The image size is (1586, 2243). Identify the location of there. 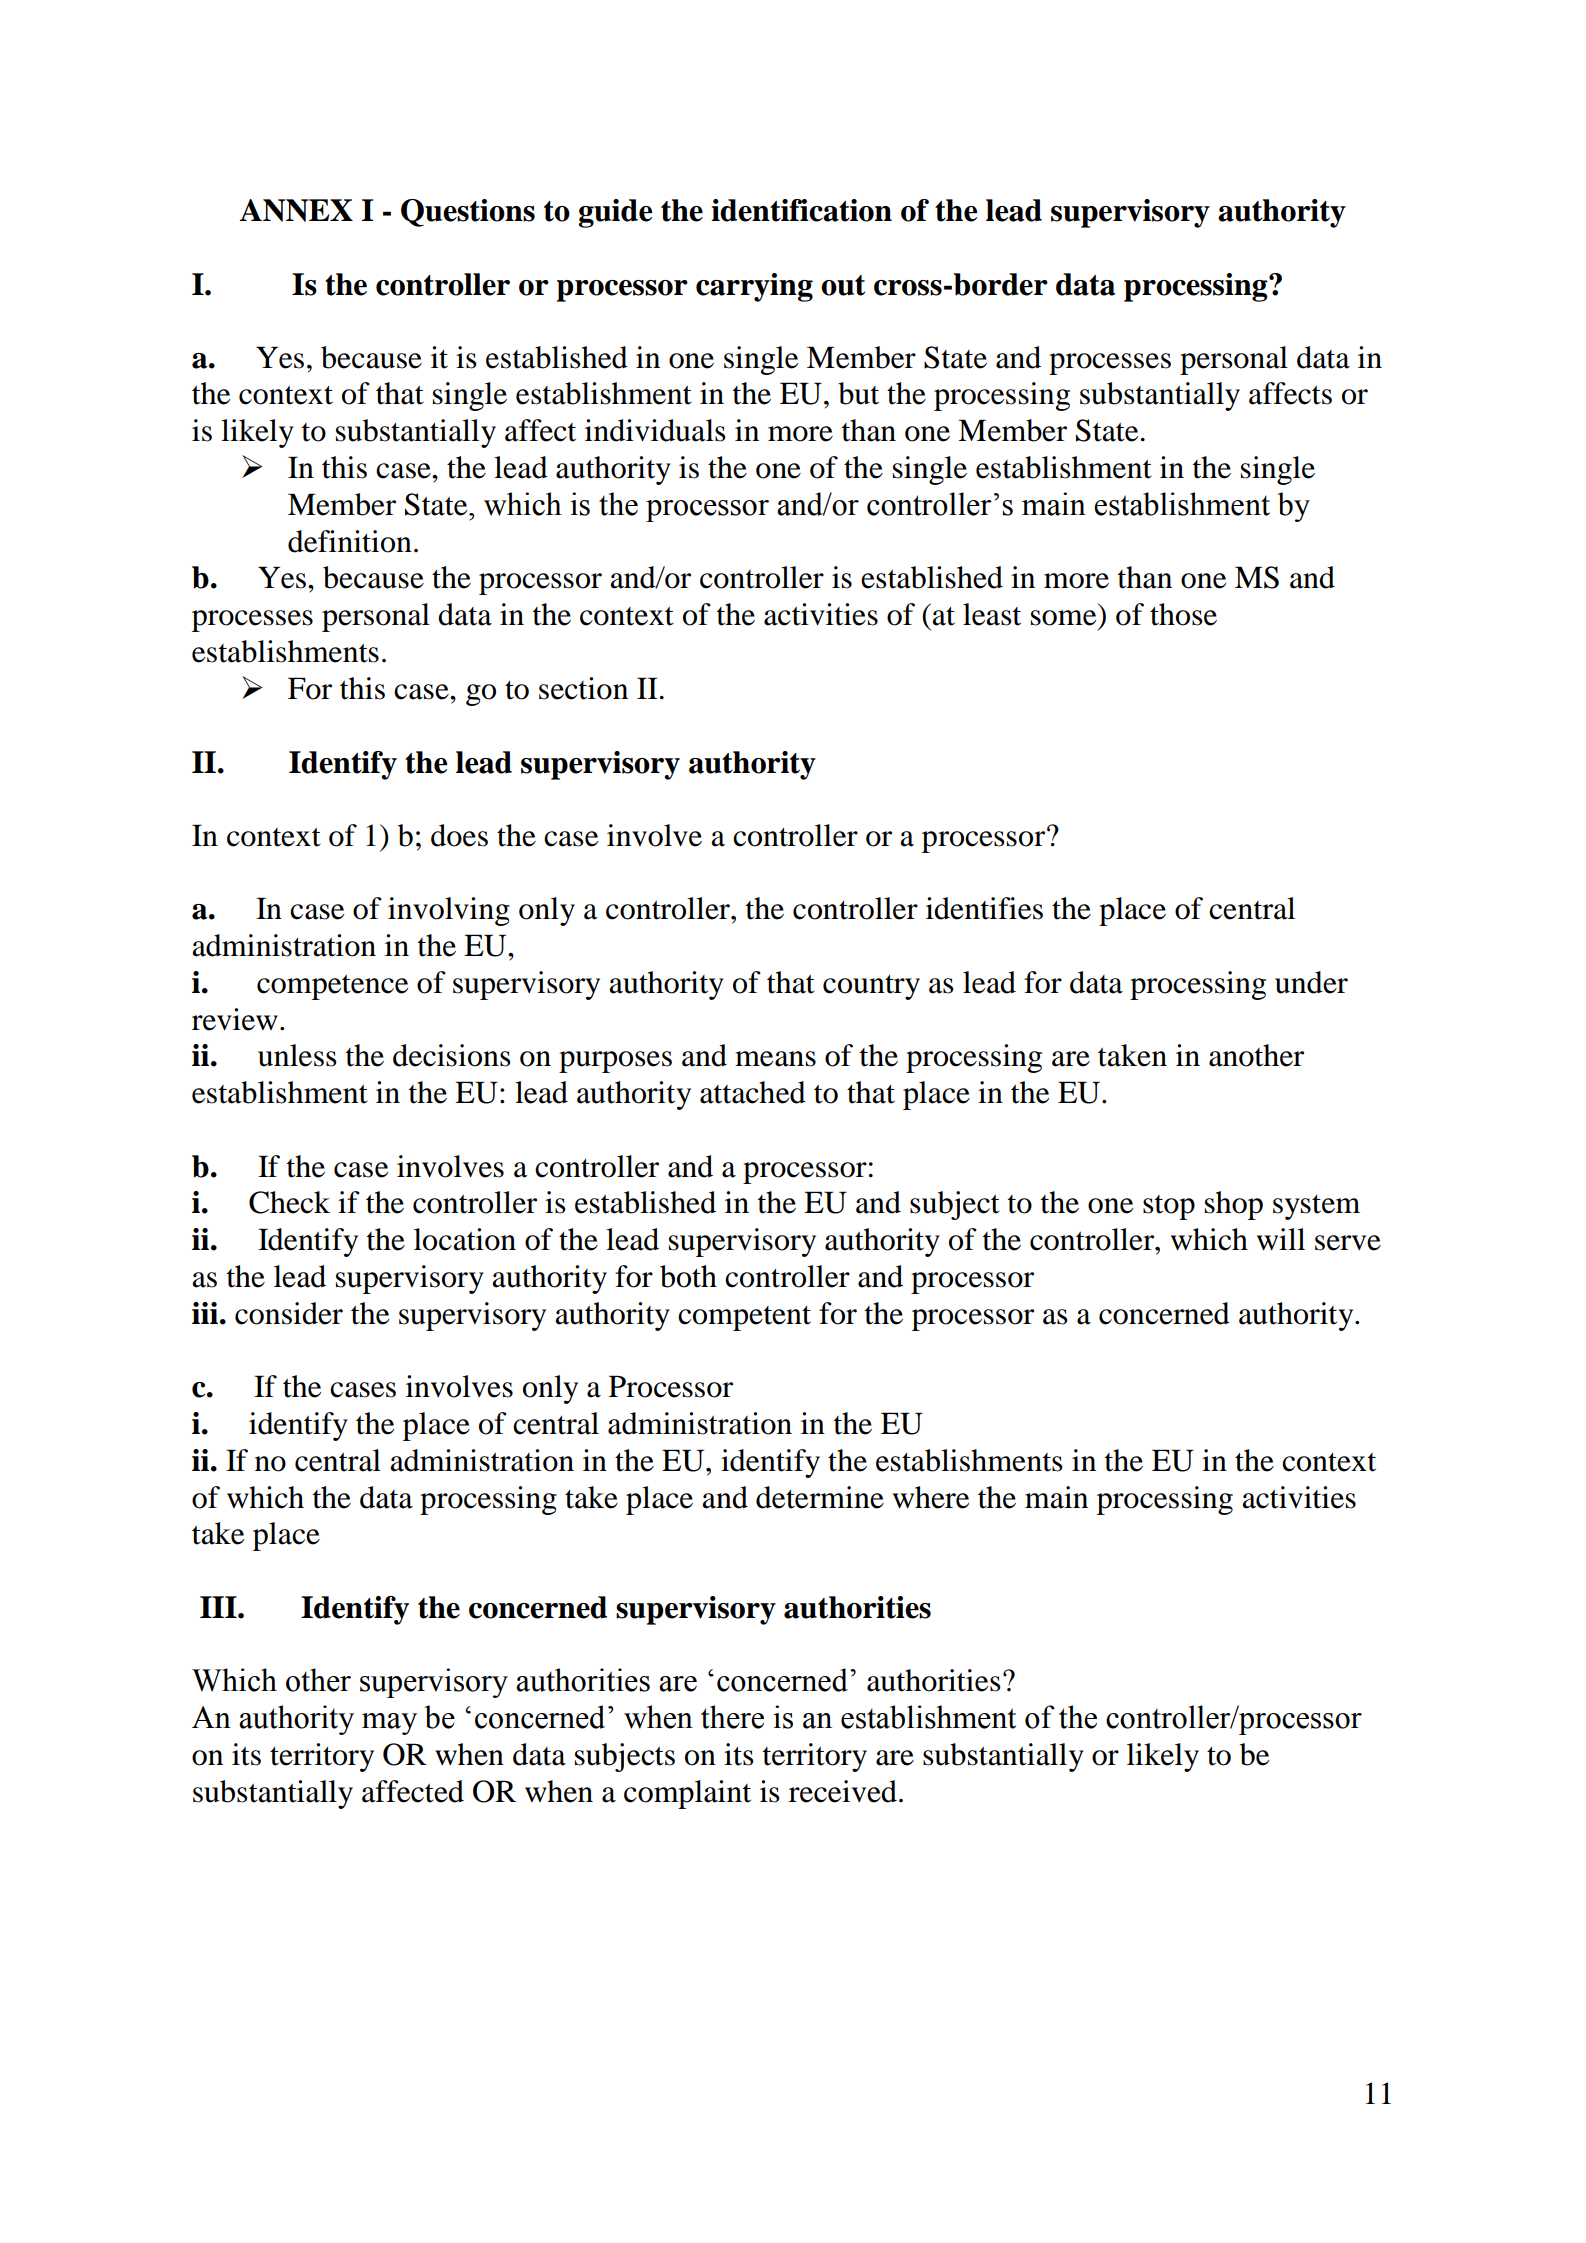
(732, 1717).
